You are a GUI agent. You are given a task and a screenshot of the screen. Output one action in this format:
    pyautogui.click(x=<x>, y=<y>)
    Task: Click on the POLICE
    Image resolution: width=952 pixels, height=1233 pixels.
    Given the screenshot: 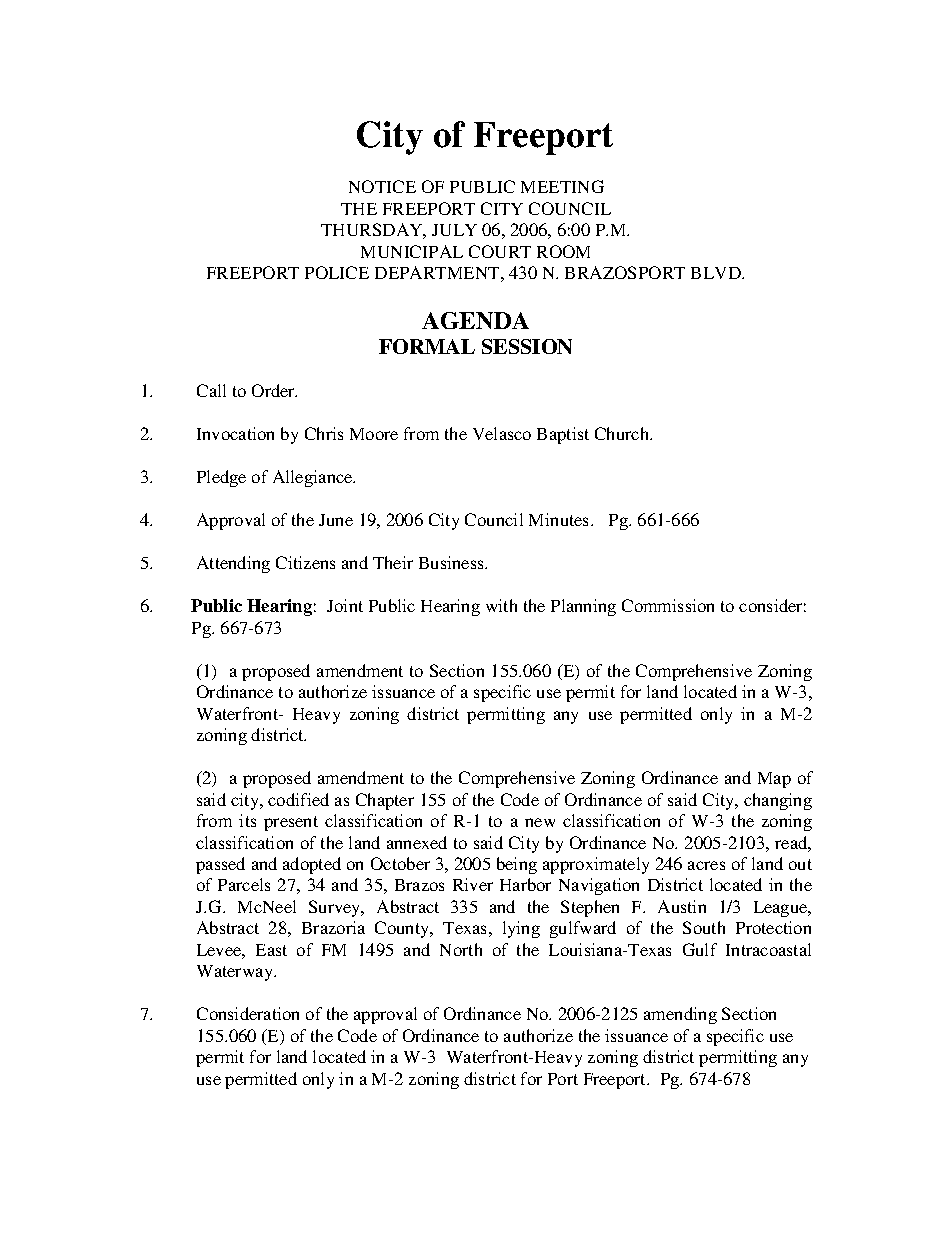 What is the action you would take?
    pyautogui.click(x=337, y=272)
